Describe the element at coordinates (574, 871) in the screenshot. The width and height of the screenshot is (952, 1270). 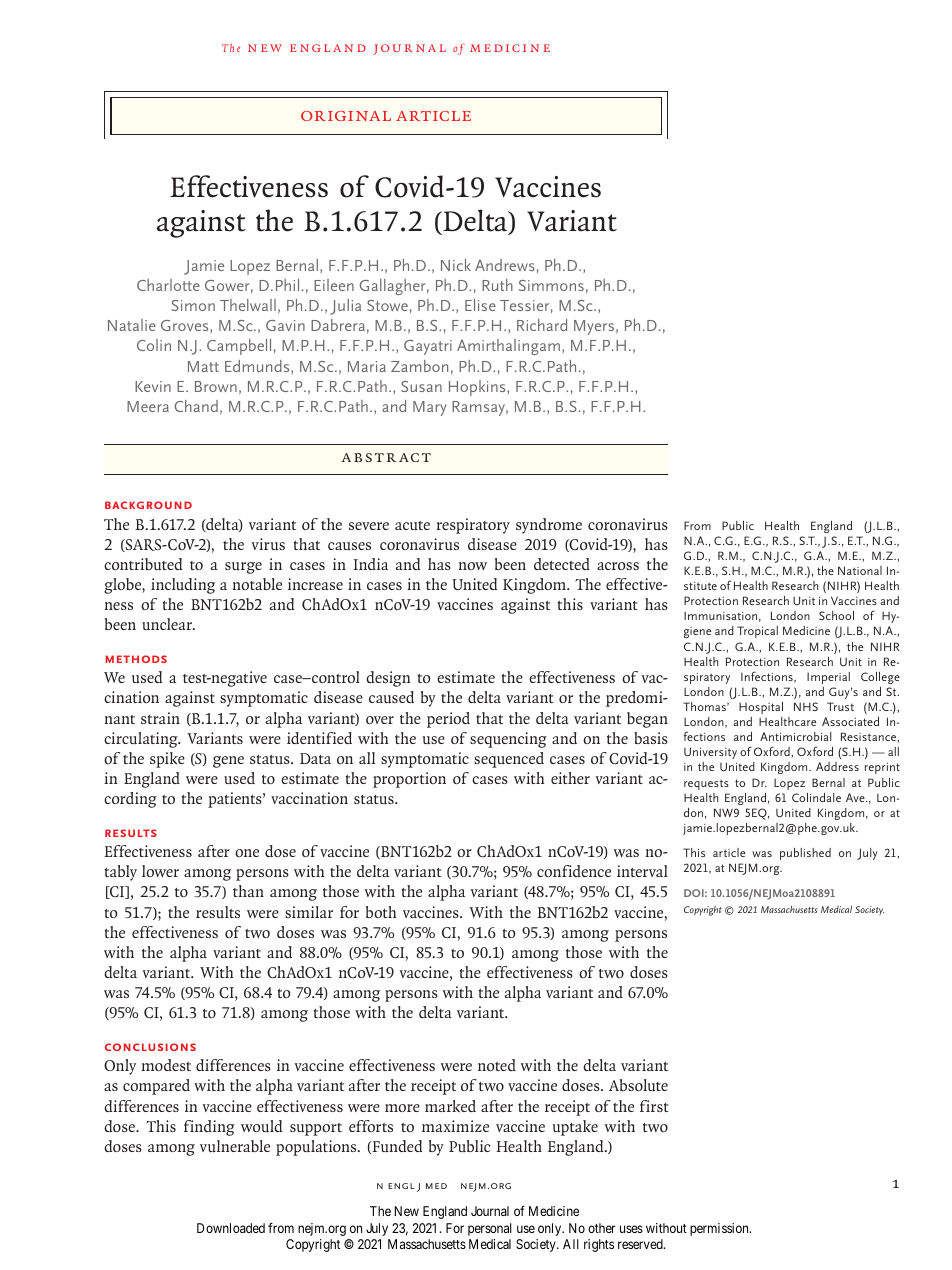
I see `confidence` at that location.
